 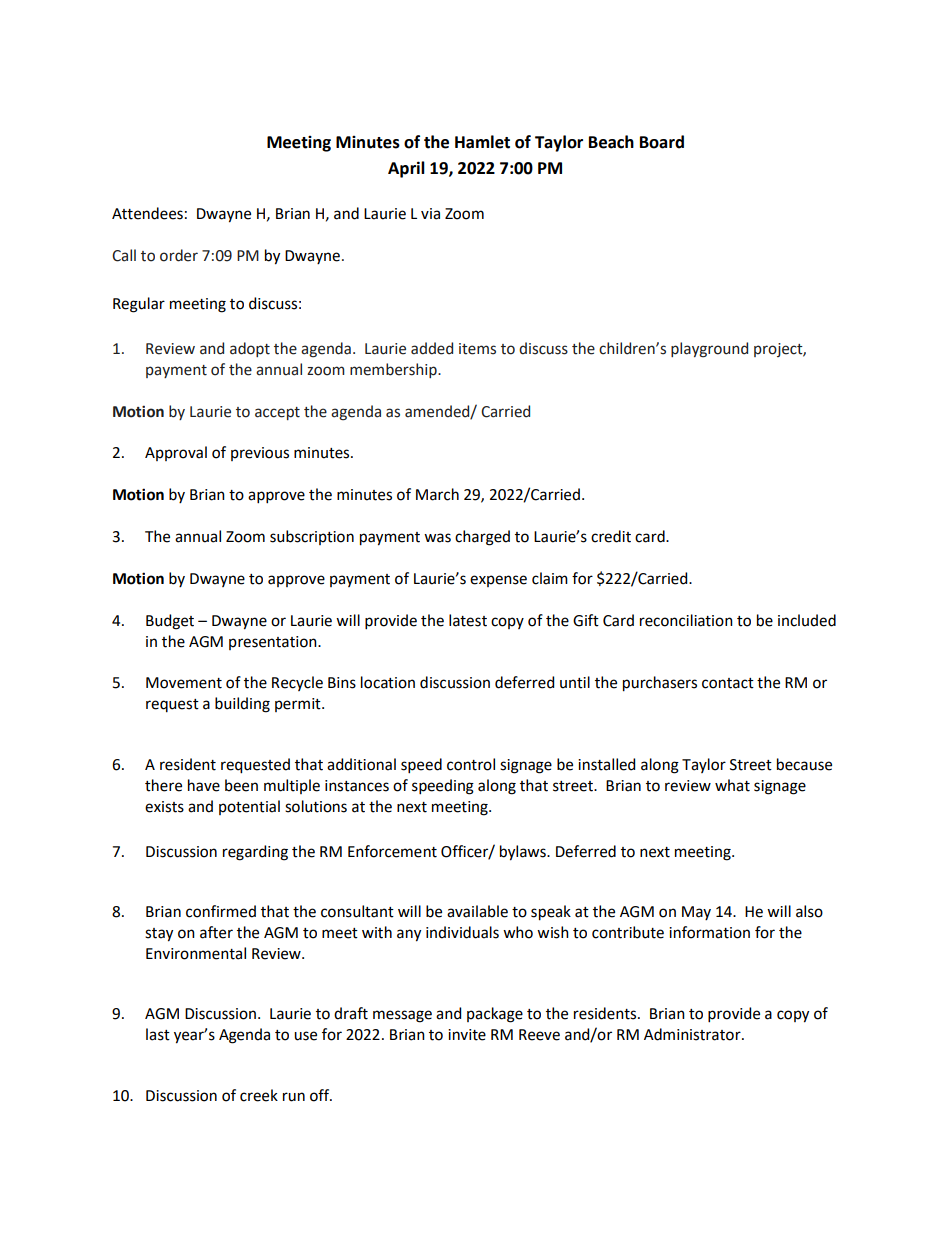 I want to click on March, so click(x=437, y=494).
